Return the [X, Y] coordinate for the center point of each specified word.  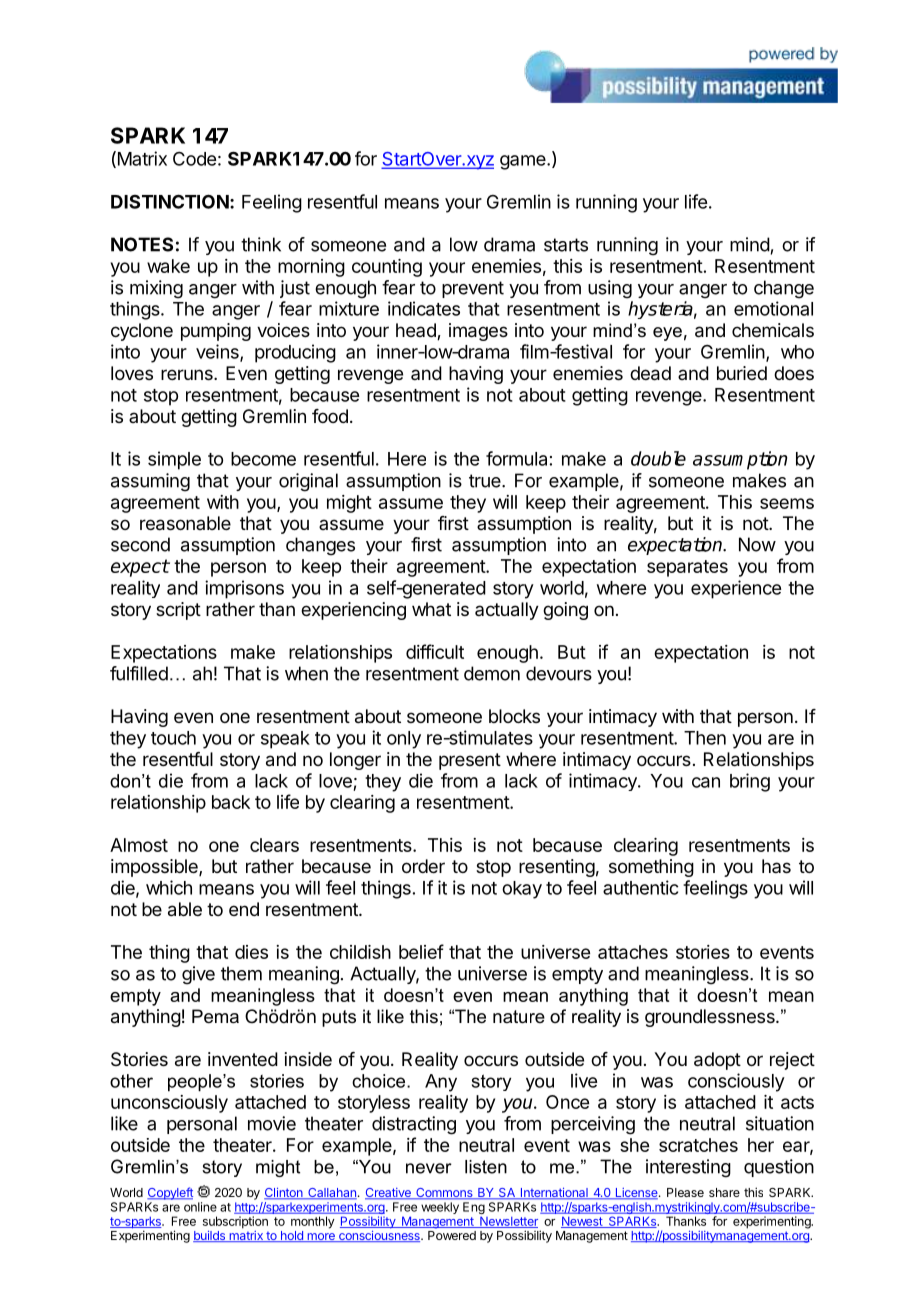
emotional [773, 308]
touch [173, 738]
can [706, 782]
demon [492, 673]
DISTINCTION [170, 201]
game [524, 162]
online [200, 1207]
